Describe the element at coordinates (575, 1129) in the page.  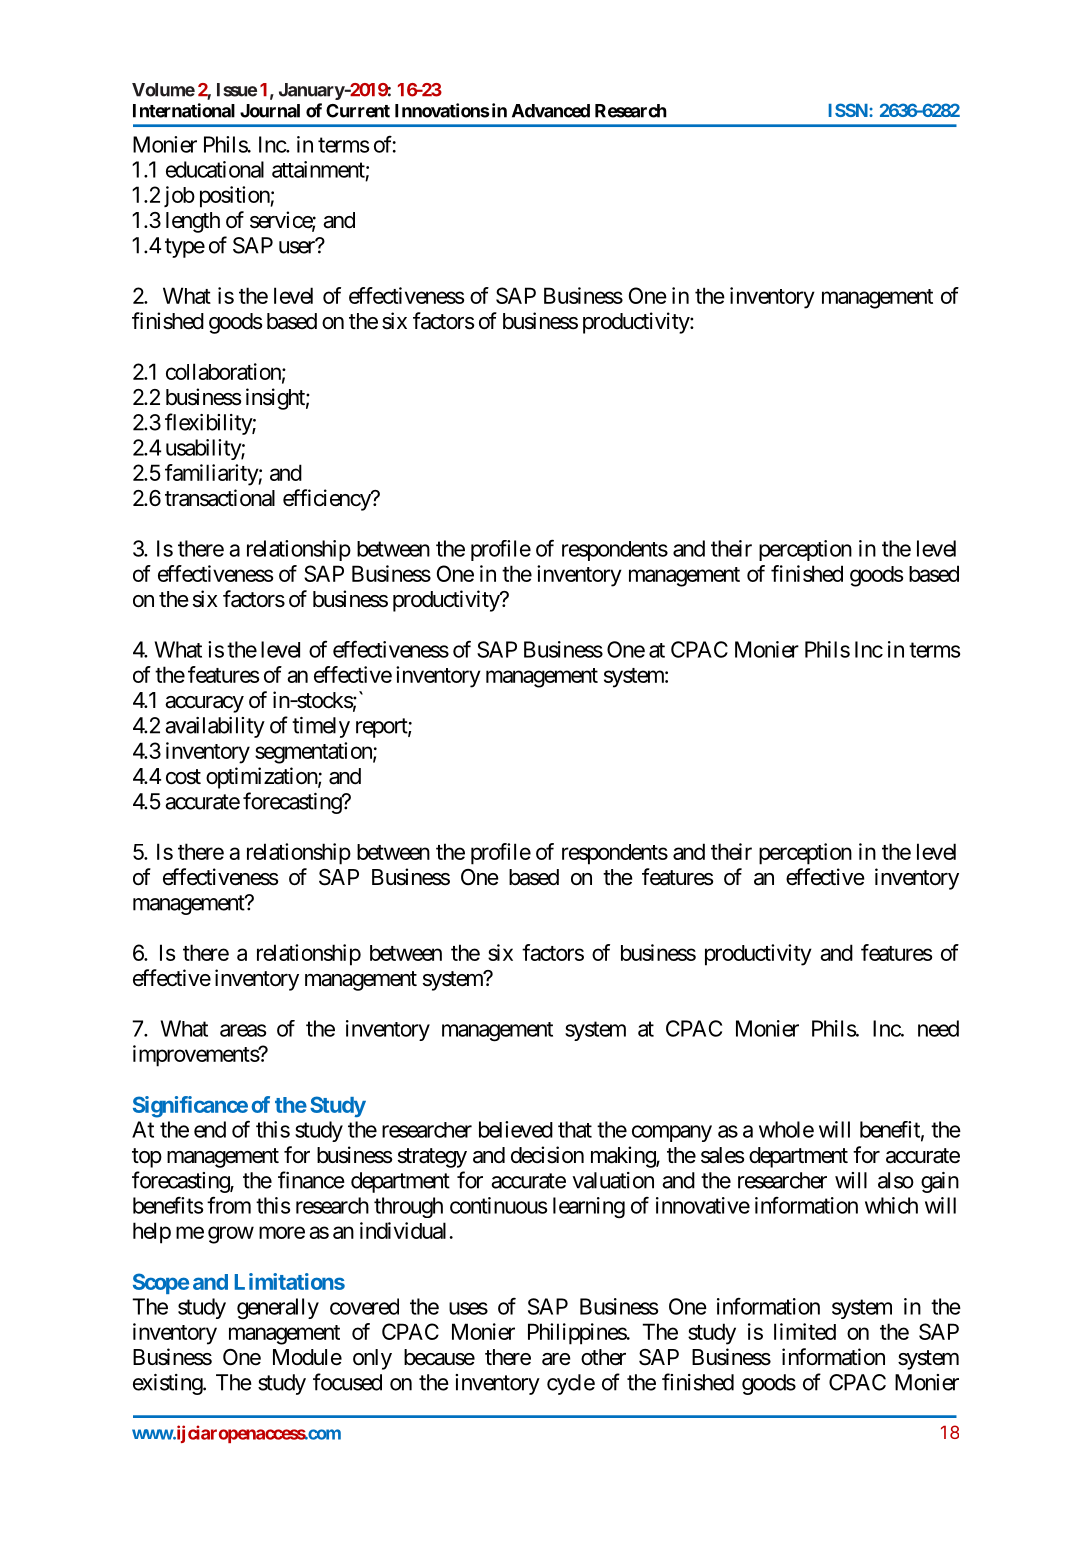
I see `that` at that location.
